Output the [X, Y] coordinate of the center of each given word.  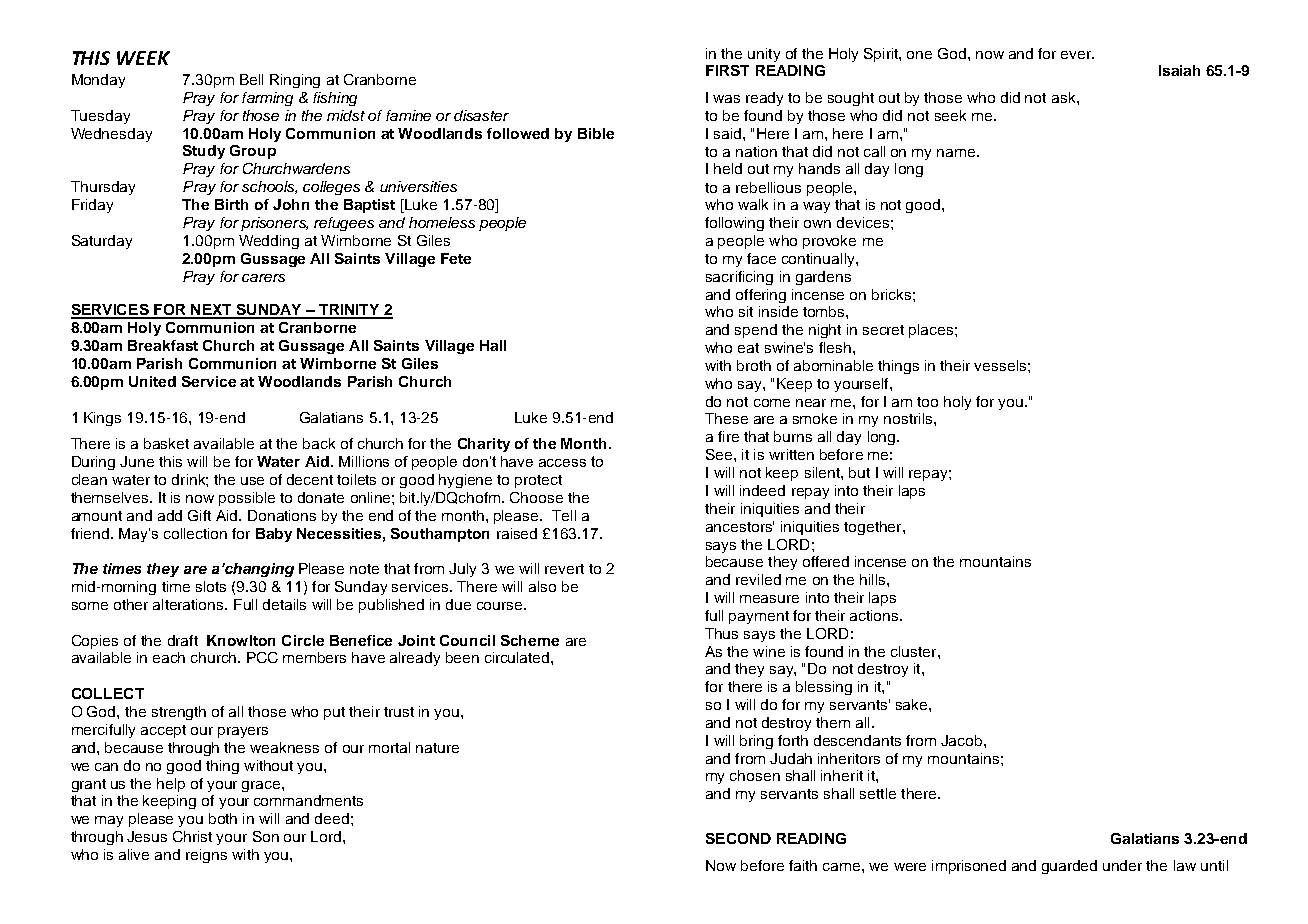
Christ [192, 836]
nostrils [909, 418]
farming [267, 99]
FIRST [727, 70]
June [137, 461]
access [562, 463]
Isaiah [1179, 70]
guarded [1069, 867]
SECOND [738, 838]
